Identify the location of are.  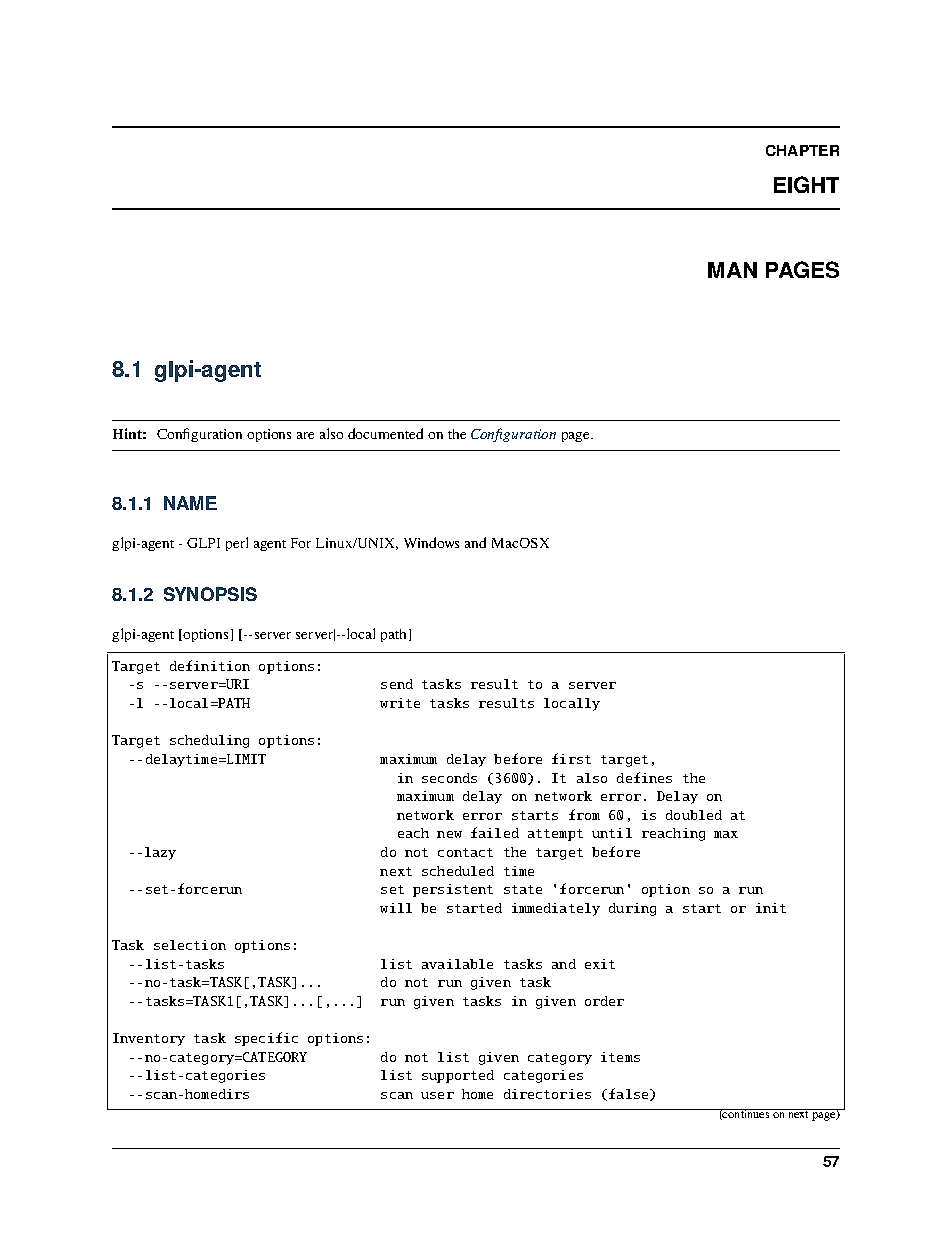
(305, 435).
